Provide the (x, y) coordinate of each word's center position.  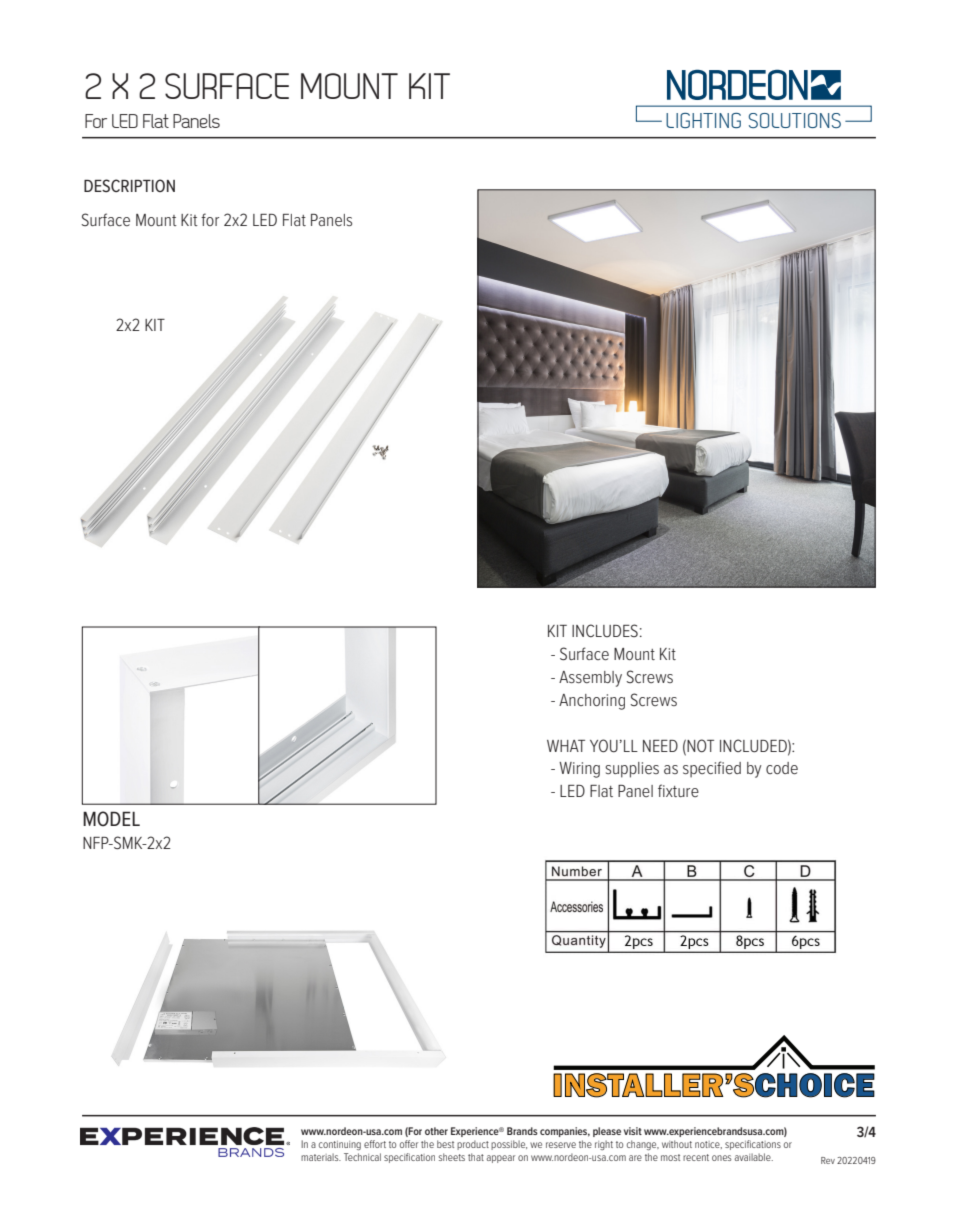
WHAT (566, 746)
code (782, 768)
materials (321, 1157)
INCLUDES (605, 630)
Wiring (579, 770)
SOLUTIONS (795, 120)
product (473, 1145)
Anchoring (592, 702)
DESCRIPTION (129, 185)
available (754, 1157)
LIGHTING (703, 120)
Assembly (590, 679)
